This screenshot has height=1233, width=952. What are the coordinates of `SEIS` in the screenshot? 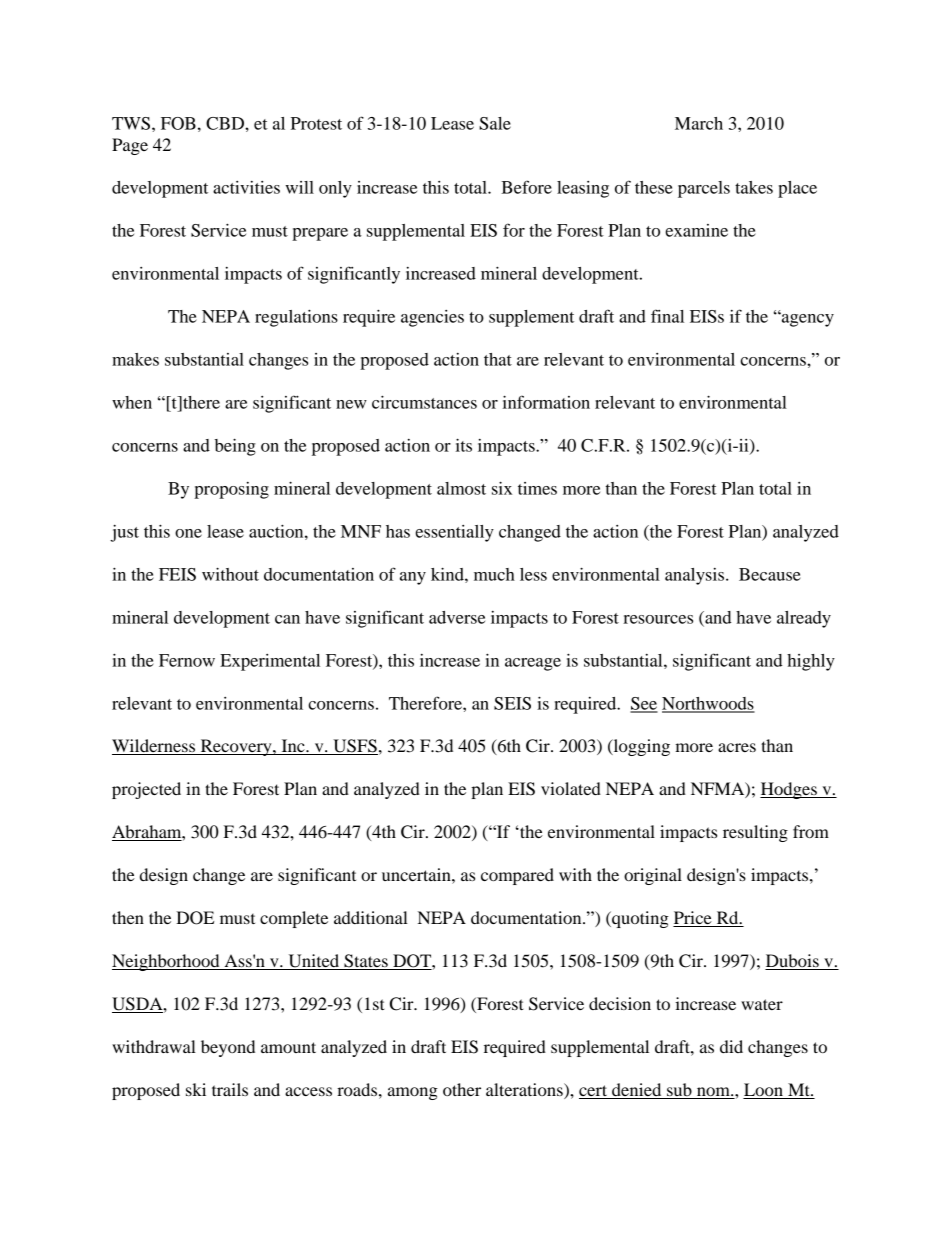 It's located at (512, 703).
